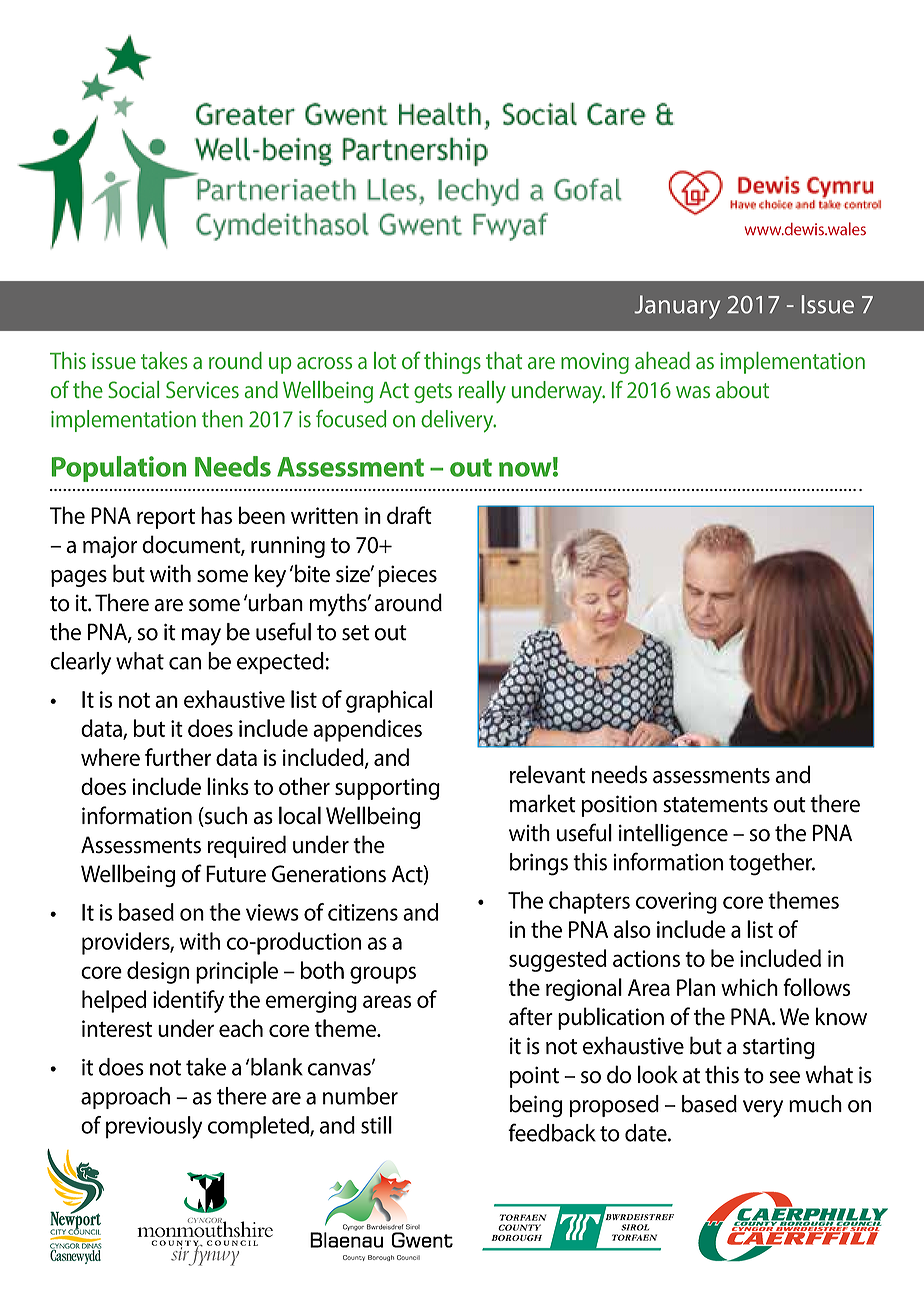 This screenshot has height=1311, width=924. What do you see at coordinates (154, 1127) in the screenshot?
I see `previously` at bounding box center [154, 1127].
